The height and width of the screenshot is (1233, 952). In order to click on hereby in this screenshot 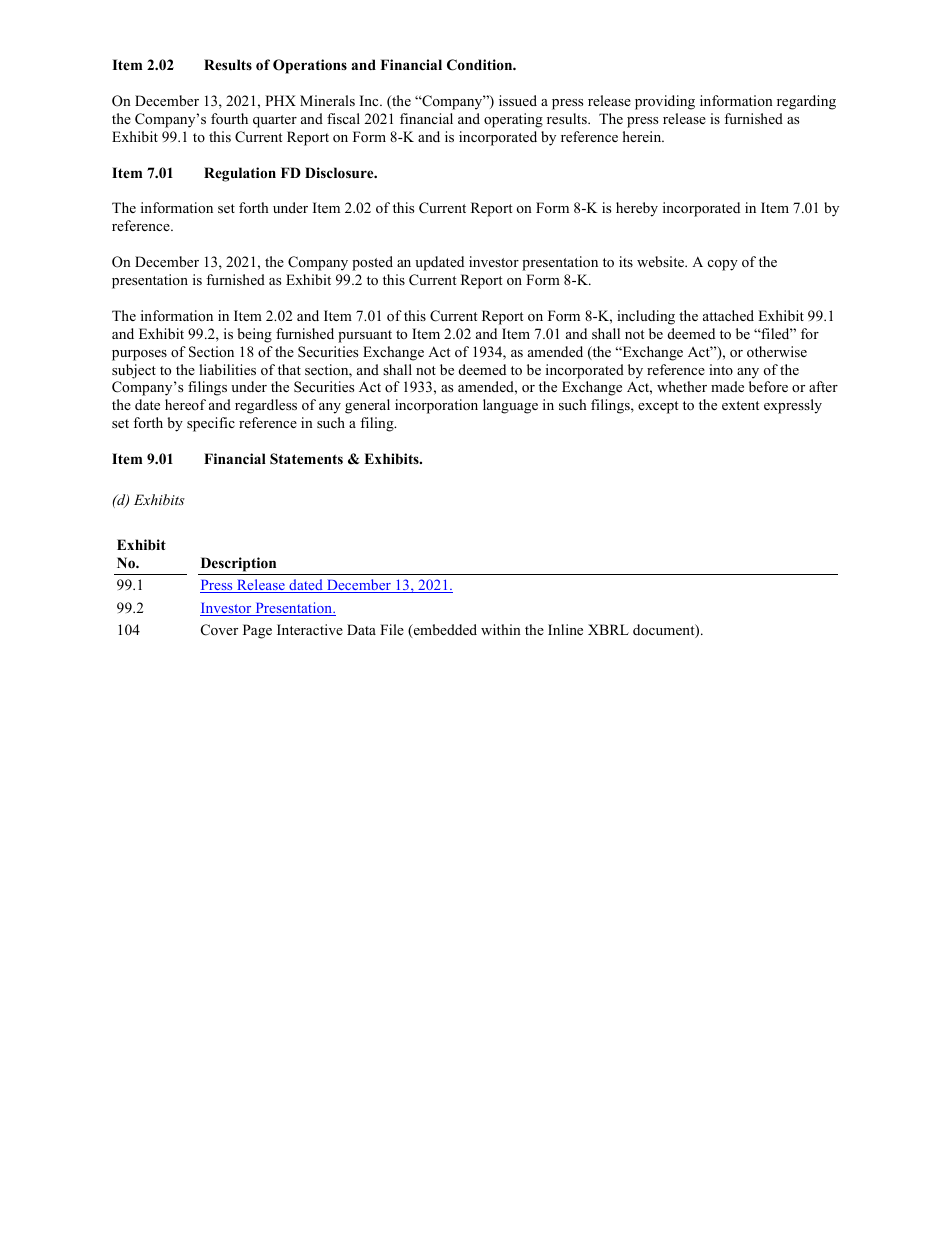, I will do `click(637, 209)`.
